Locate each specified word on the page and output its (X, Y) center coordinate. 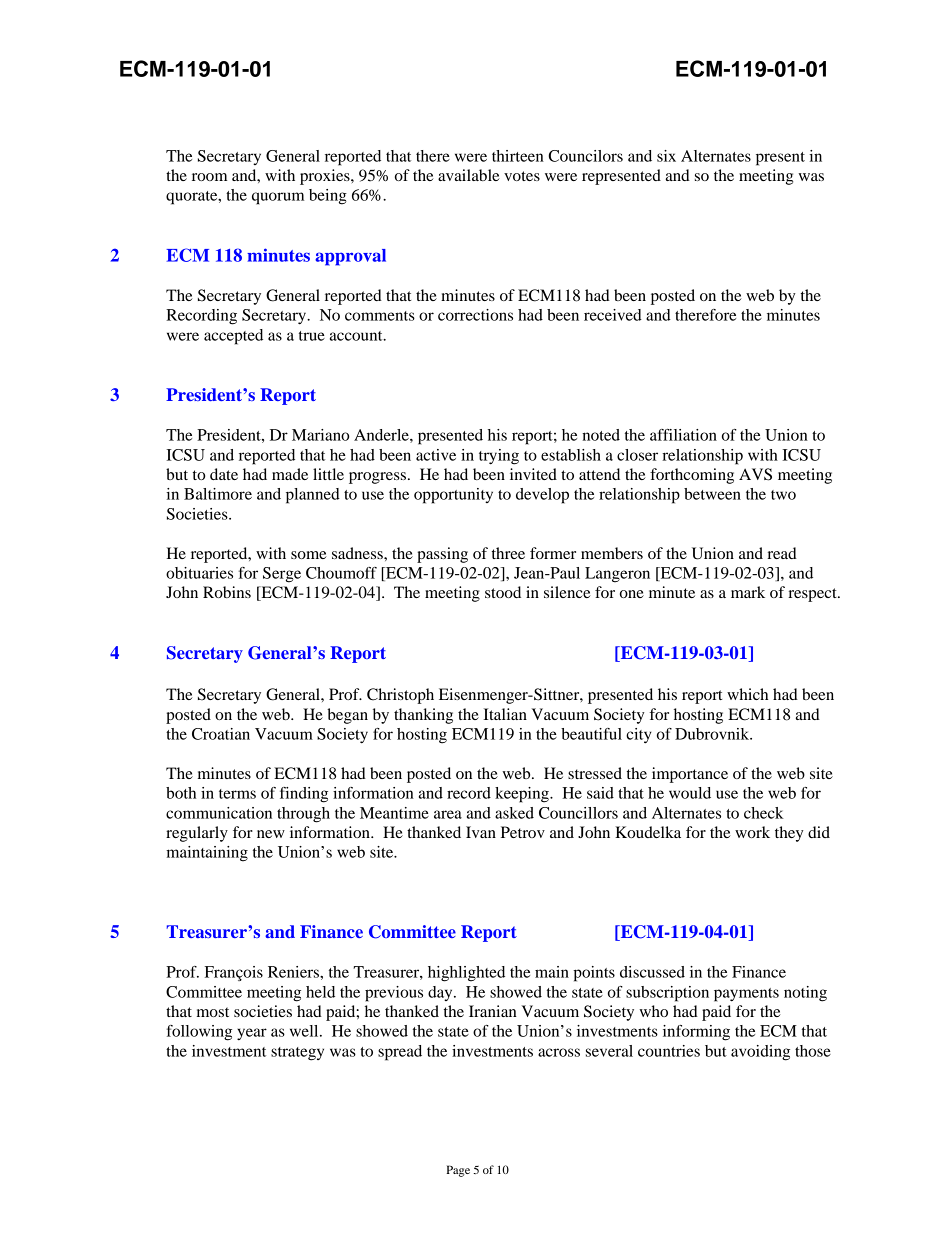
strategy (297, 1054)
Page (458, 1171)
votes (522, 176)
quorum (278, 198)
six (666, 156)
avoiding (760, 1053)
